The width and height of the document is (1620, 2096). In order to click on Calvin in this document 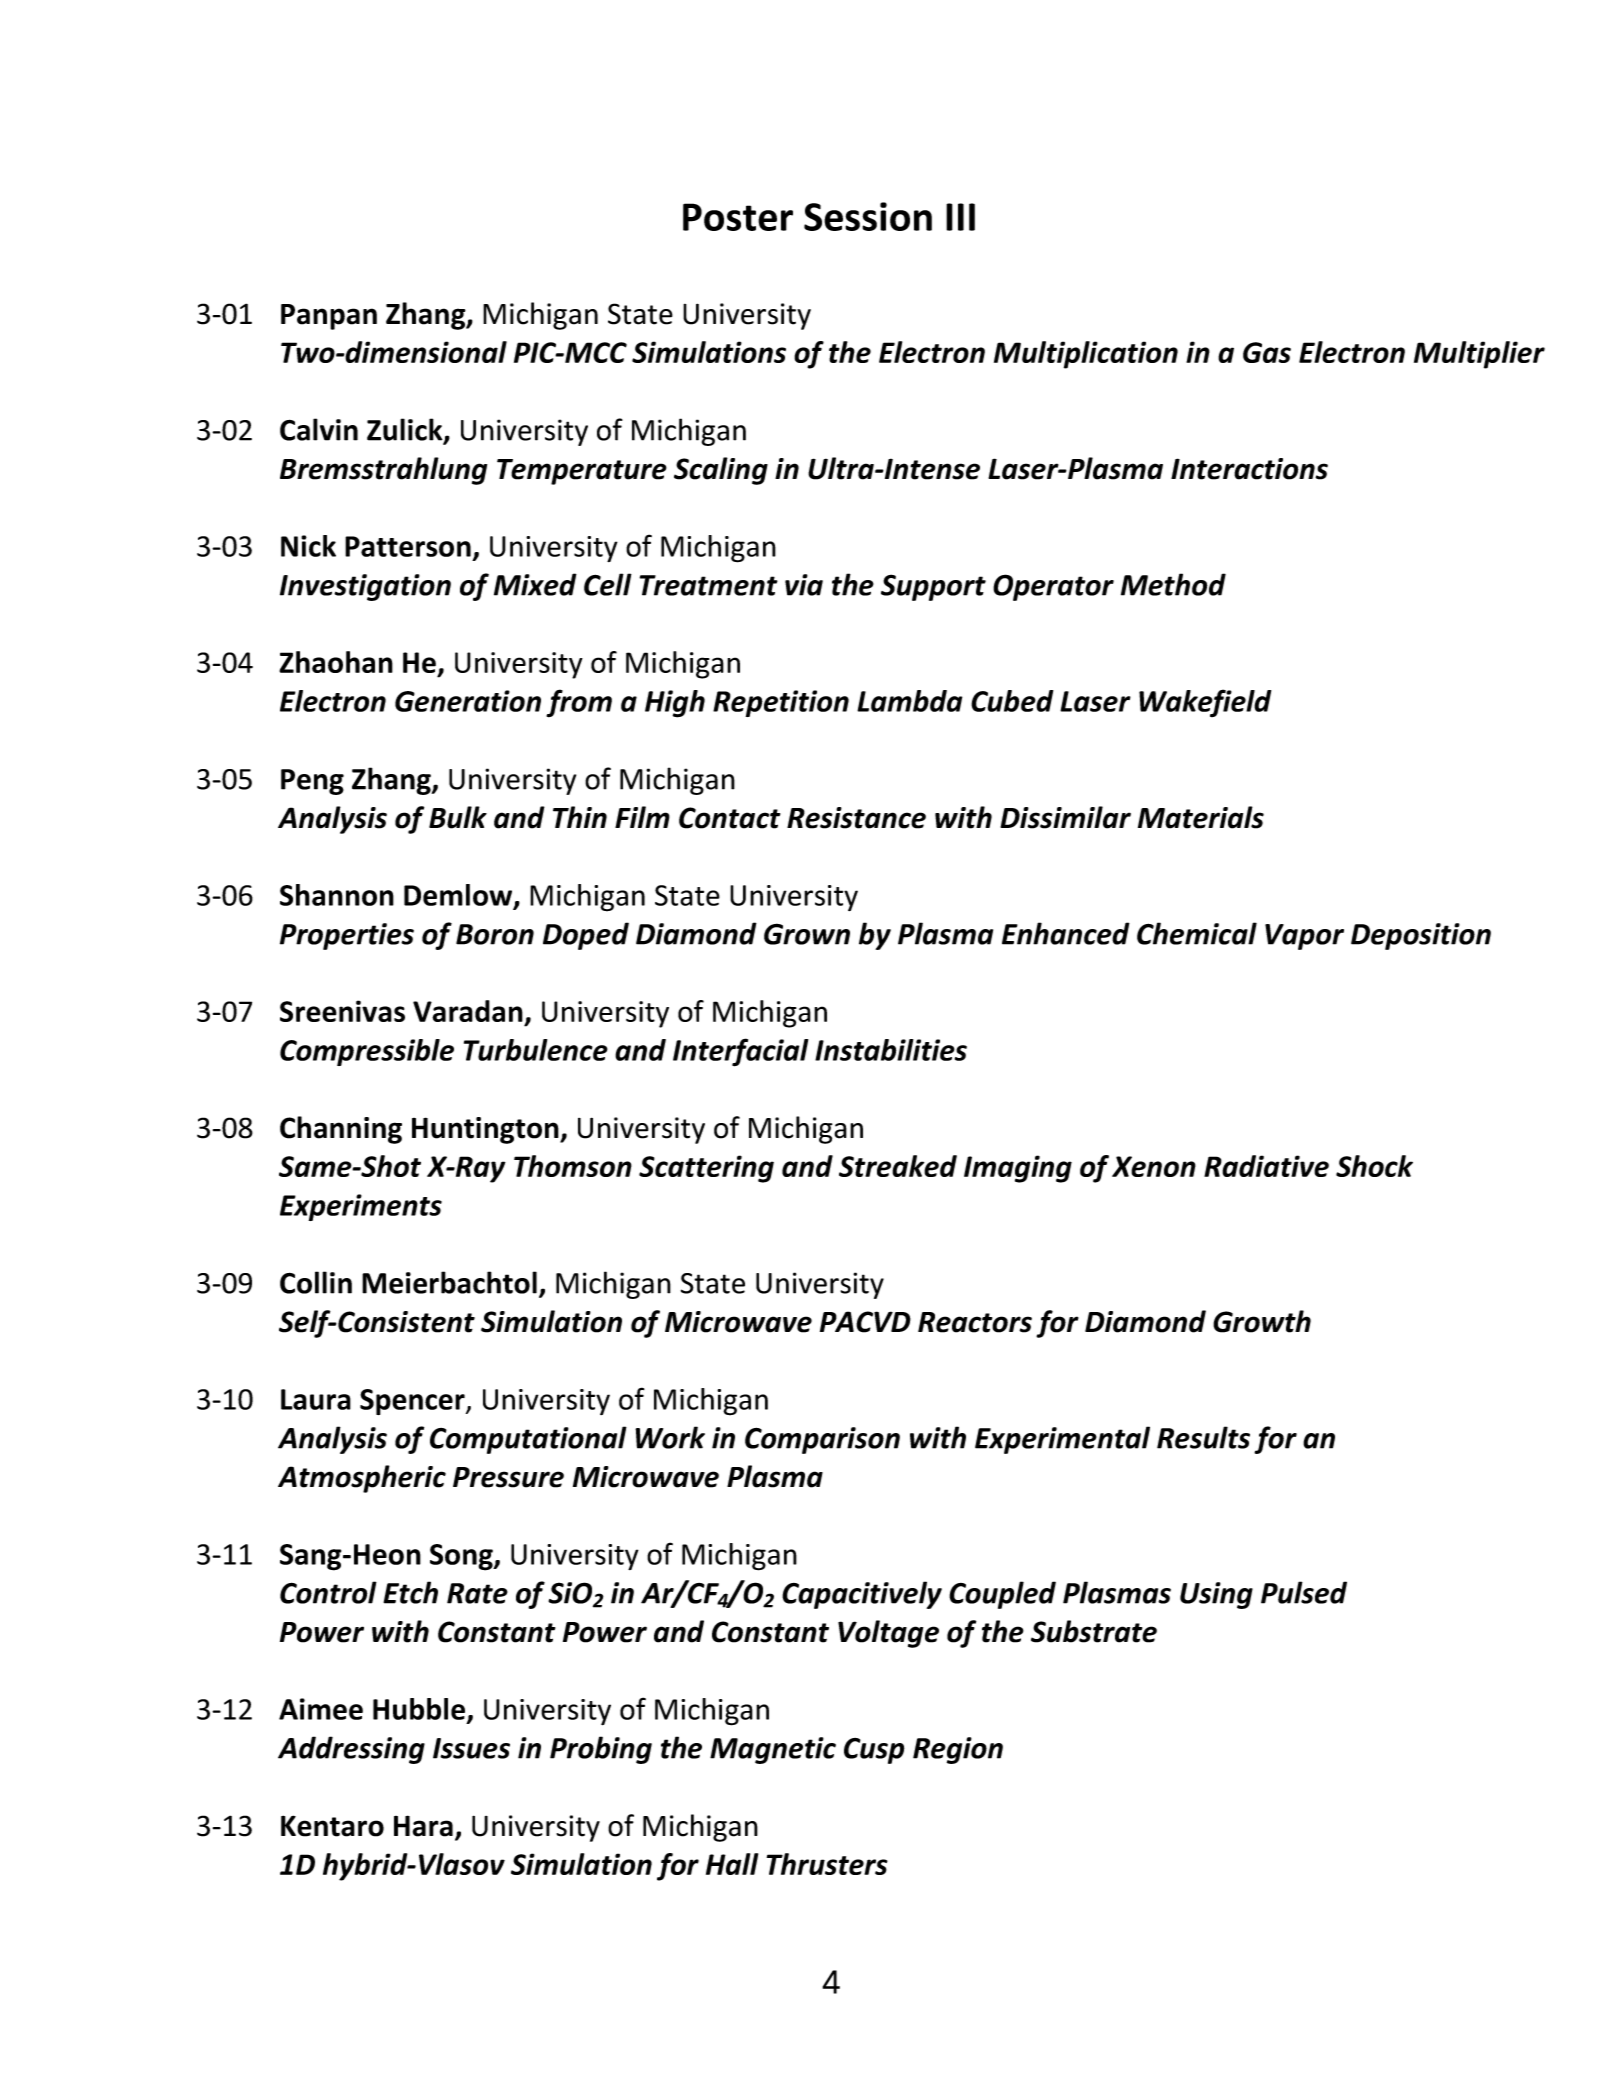, I will do `click(319, 429)`.
